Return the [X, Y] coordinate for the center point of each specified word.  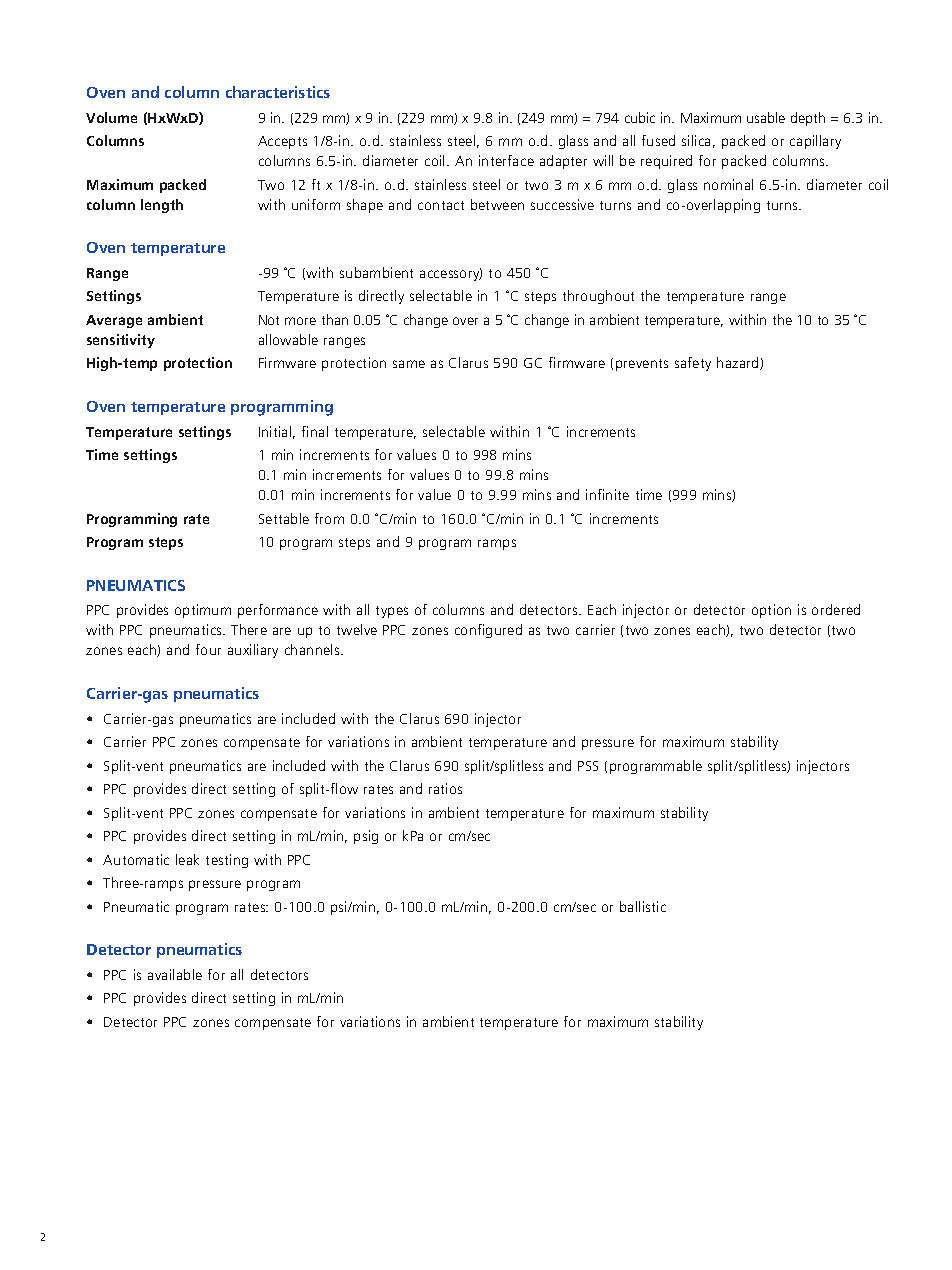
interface [506, 160]
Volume [111, 117]
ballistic [643, 906]
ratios [445, 788]
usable [766, 117]
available [175, 974]
